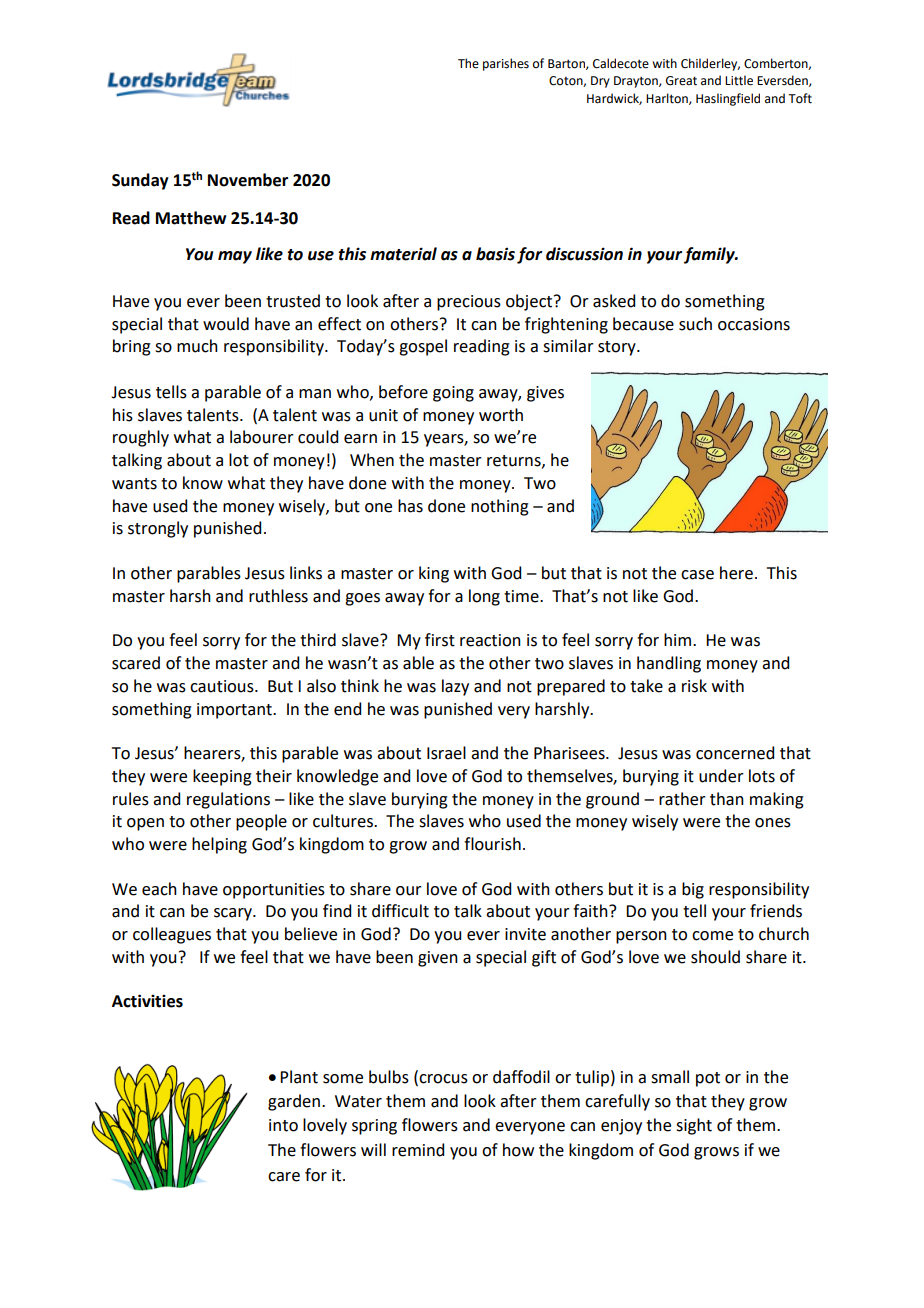  What do you see at coordinates (248, 180) in the image?
I see `November` at bounding box center [248, 180].
